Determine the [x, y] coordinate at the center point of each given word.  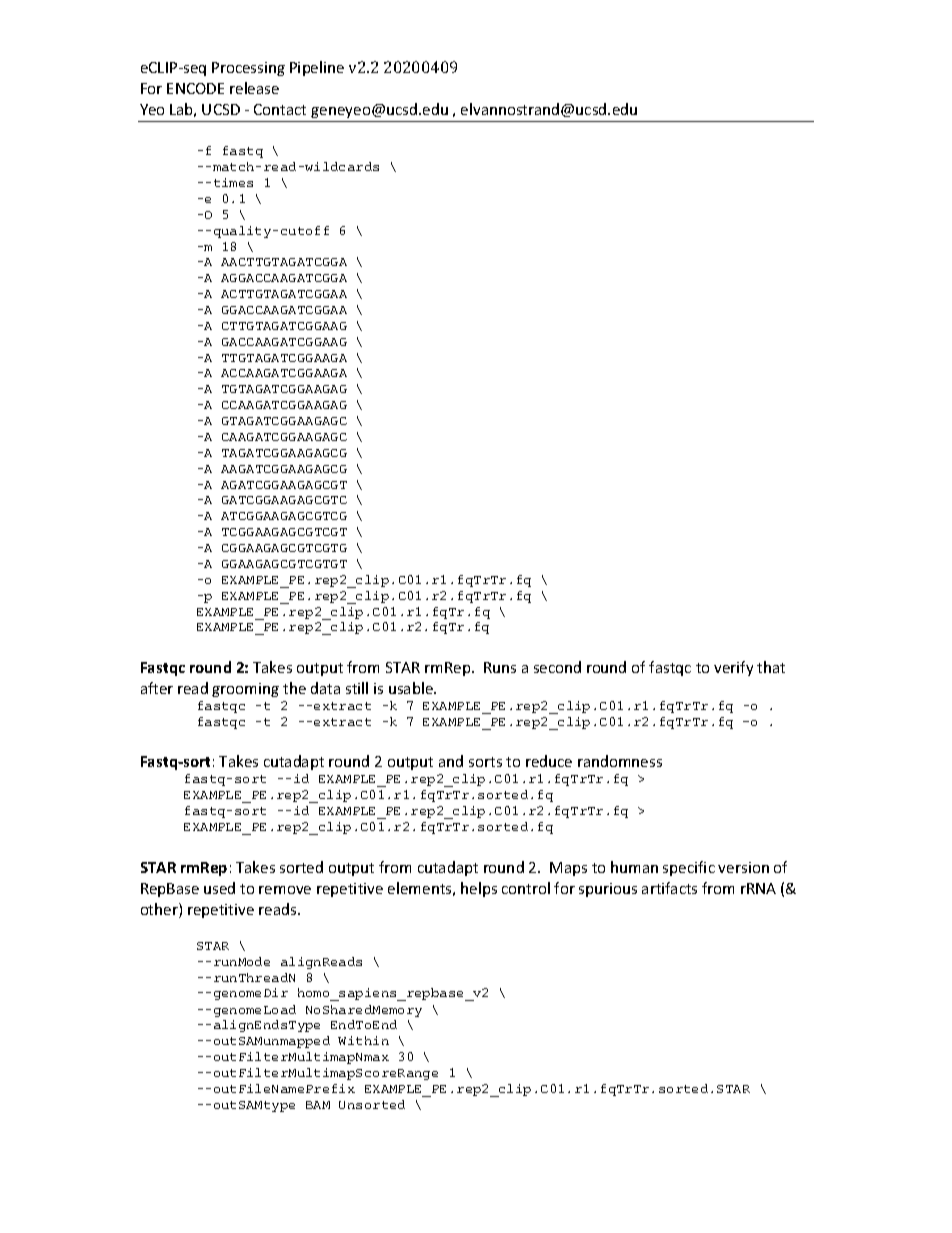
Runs [500, 667]
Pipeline [317, 68]
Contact [280, 109]
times [233, 182]
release [254, 88]
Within [363, 1040]
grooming [245, 690]
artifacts [669, 888]
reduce [549, 761]
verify [733, 668]
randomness [620, 761]
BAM [318, 1105]
